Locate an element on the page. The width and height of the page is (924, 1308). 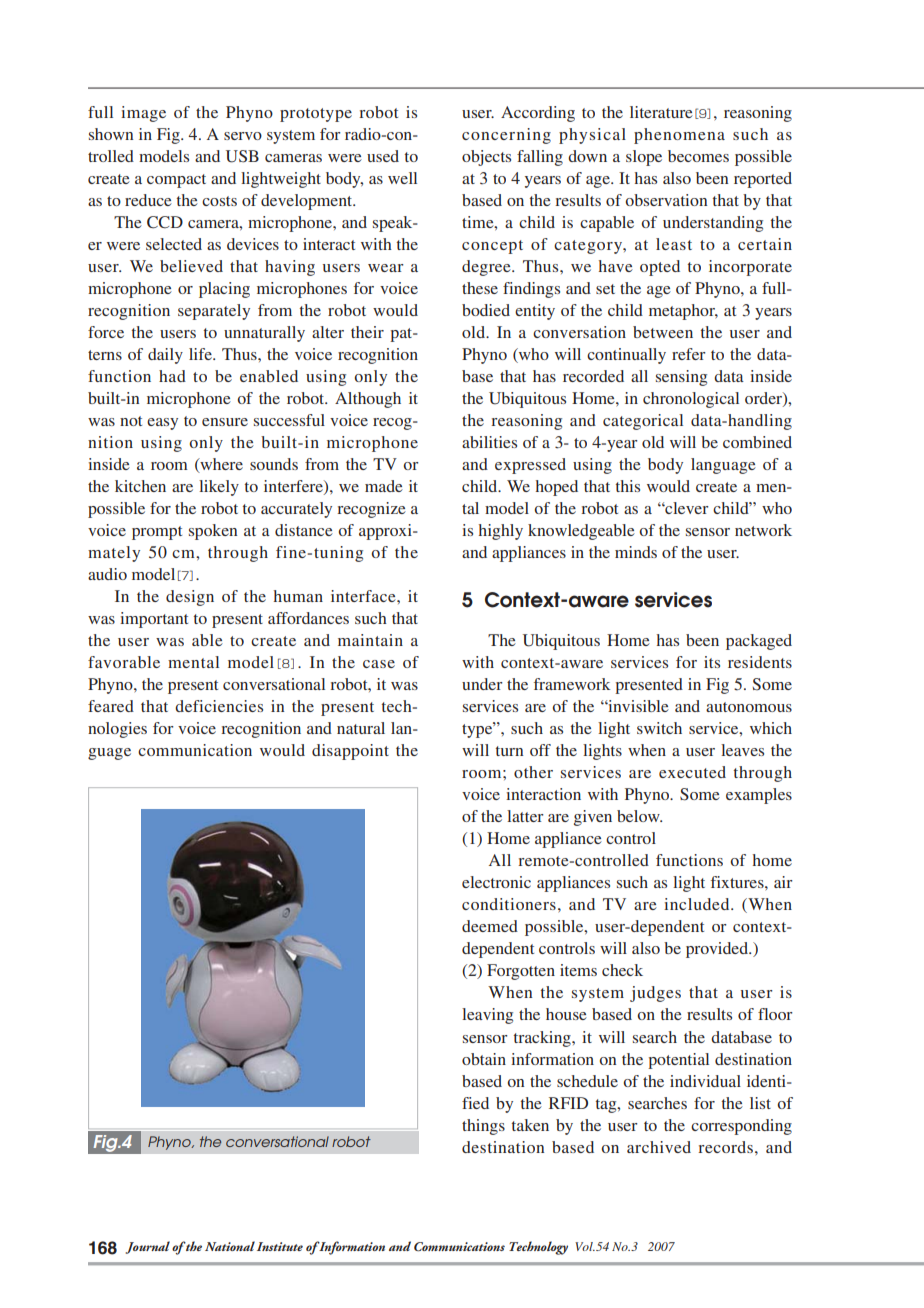
life is located at coordinates (201, 354).
